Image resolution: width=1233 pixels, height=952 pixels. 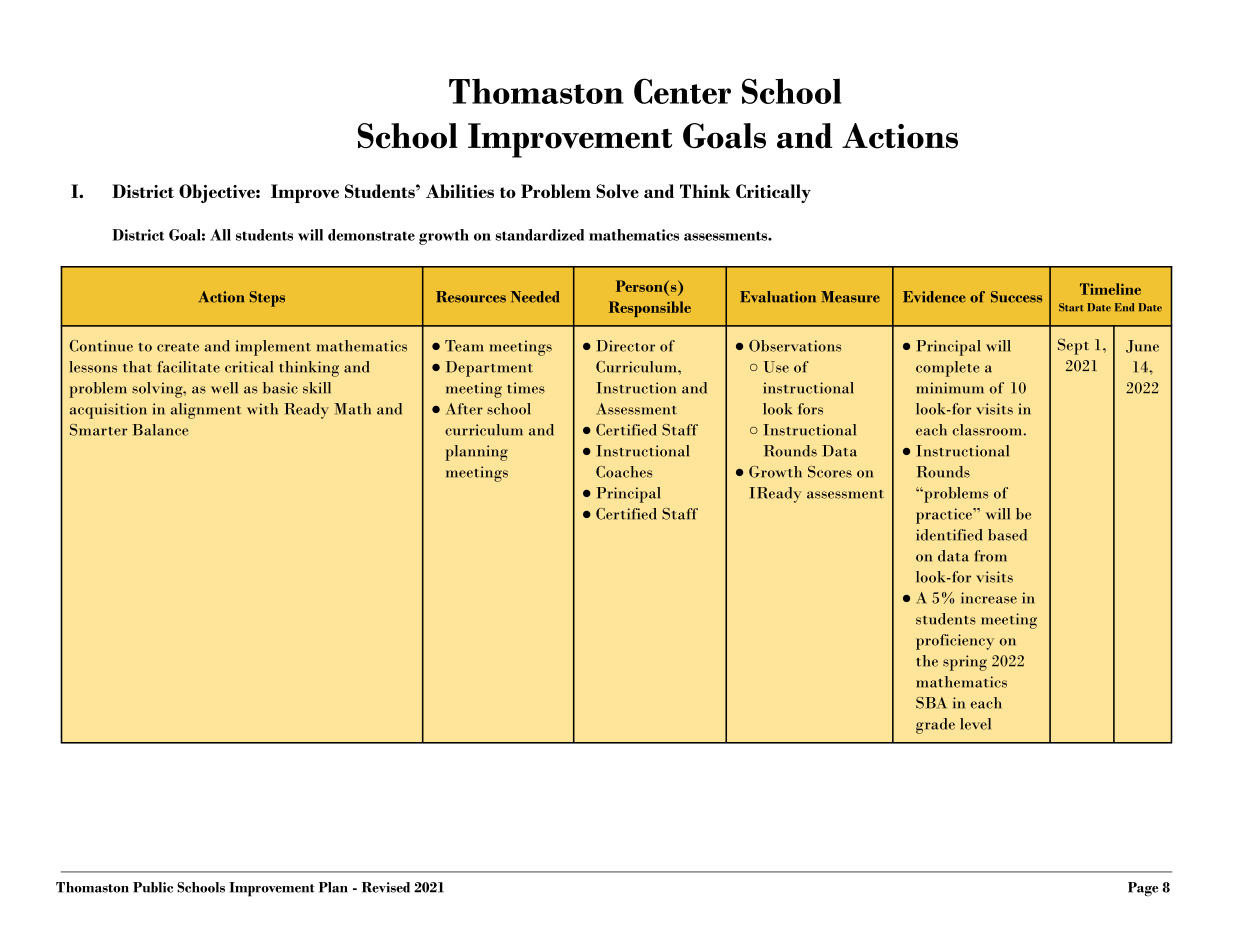 I want to click on Balance, so click(x=160, y=430).
